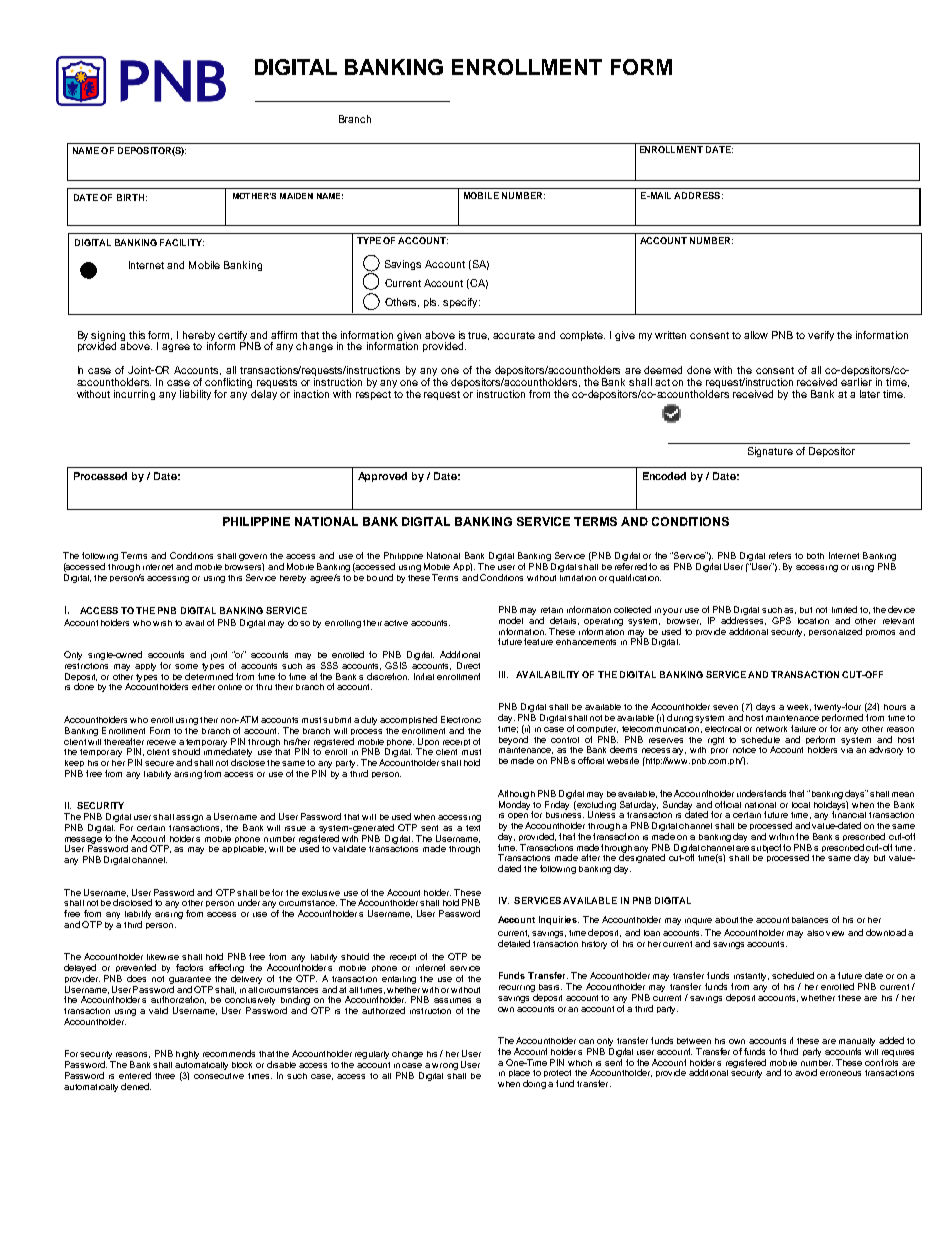 The image size is (952, 1233). I want to click on wish, so click(162, 623).
